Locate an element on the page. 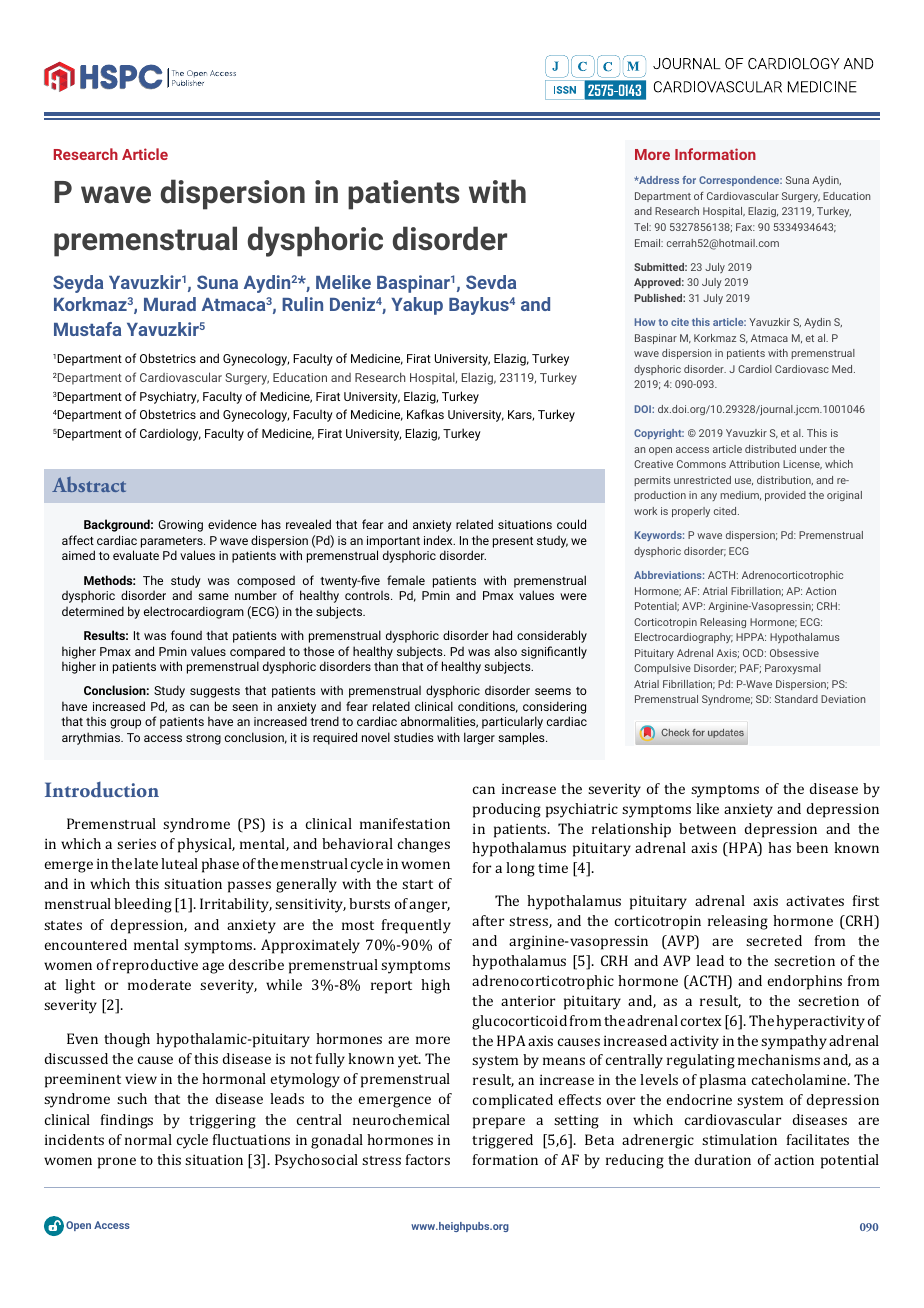 The image size is (924, 1308). conditions is located at coordinates (488, 707).
